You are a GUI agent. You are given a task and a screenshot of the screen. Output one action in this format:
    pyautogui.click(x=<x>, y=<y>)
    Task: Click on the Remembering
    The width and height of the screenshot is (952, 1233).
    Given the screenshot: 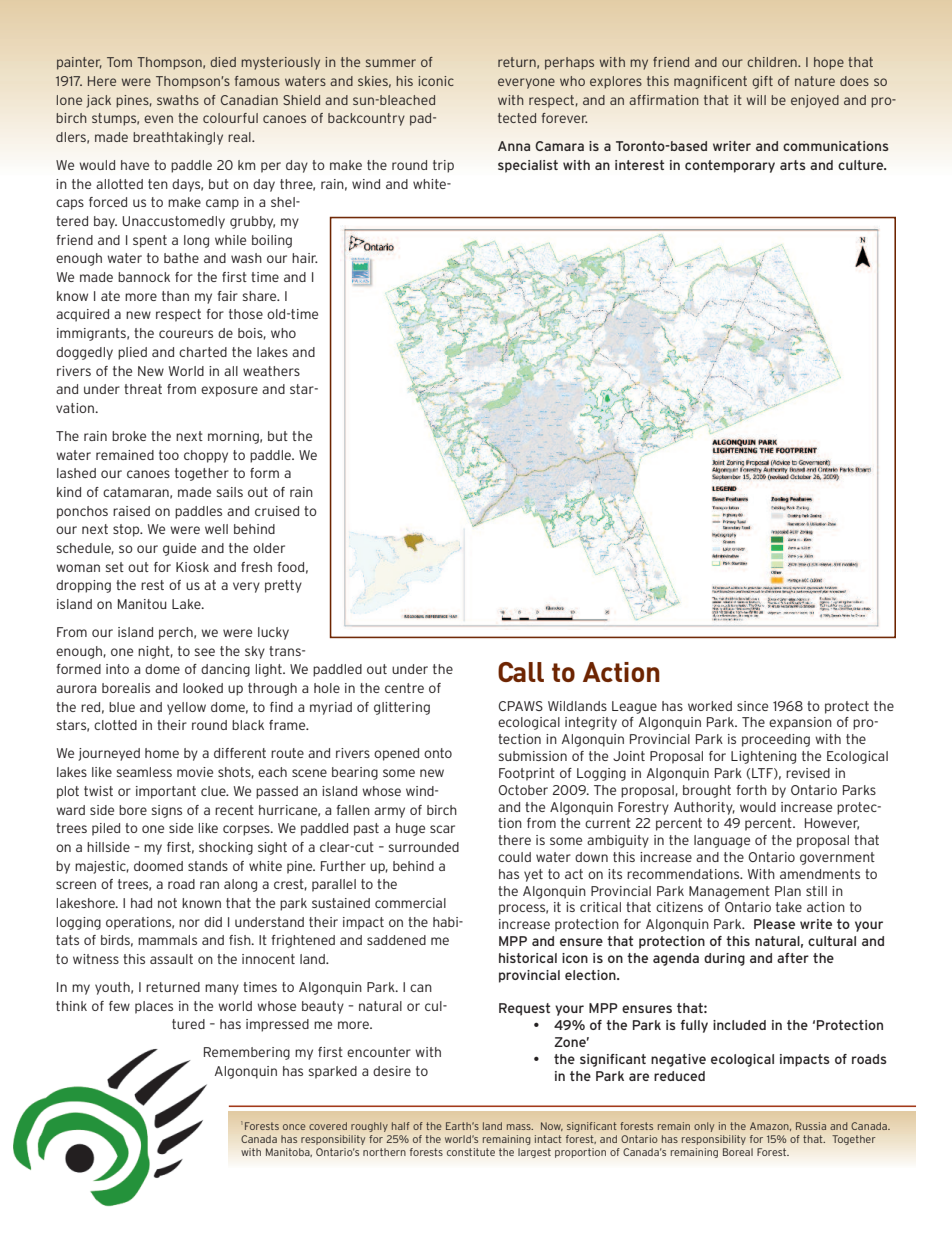 What is the action you would take?
    pyautogui.click(x=247, y=1053)
